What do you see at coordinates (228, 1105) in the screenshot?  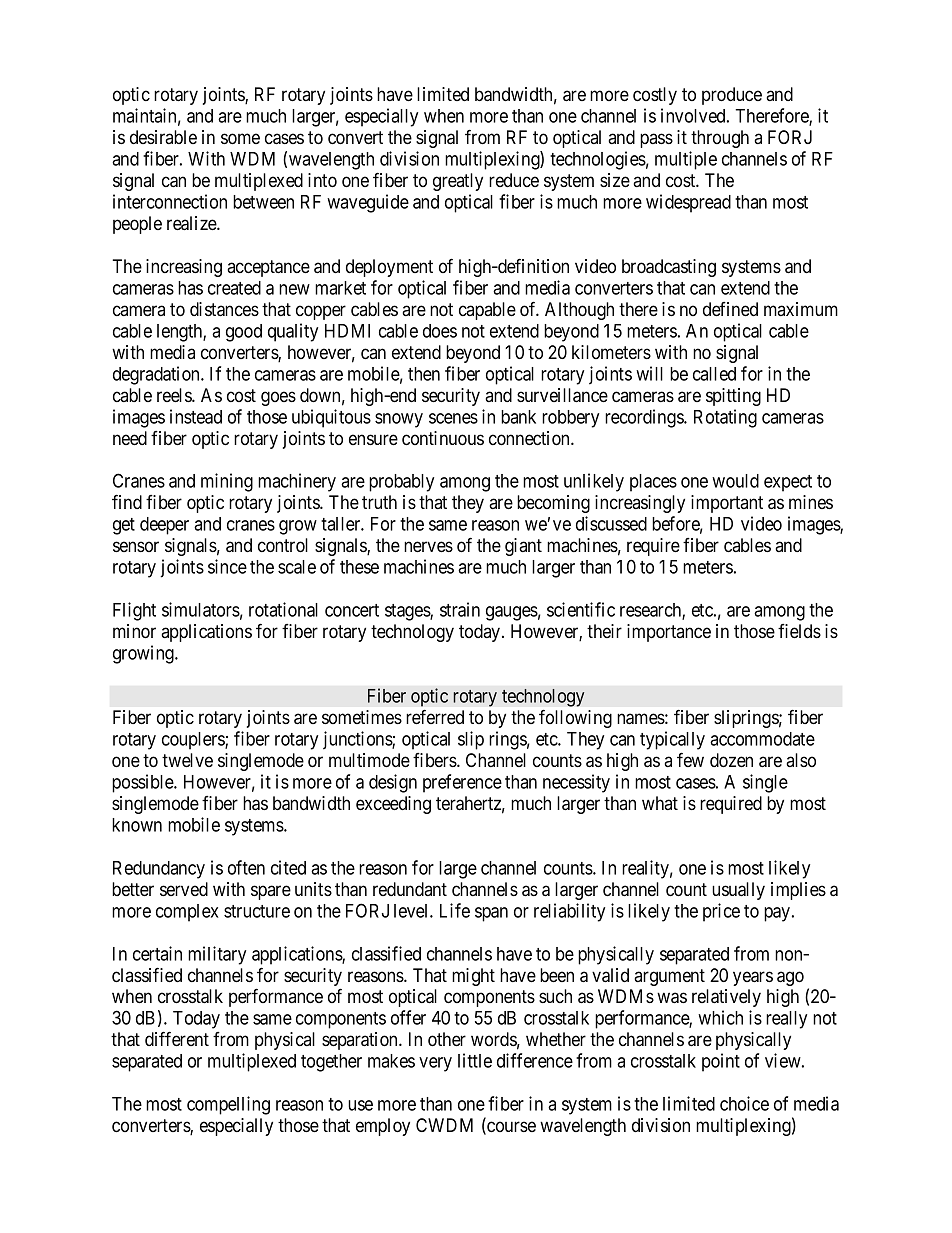 I see `compelling` at bounding box center [228, 1105].
